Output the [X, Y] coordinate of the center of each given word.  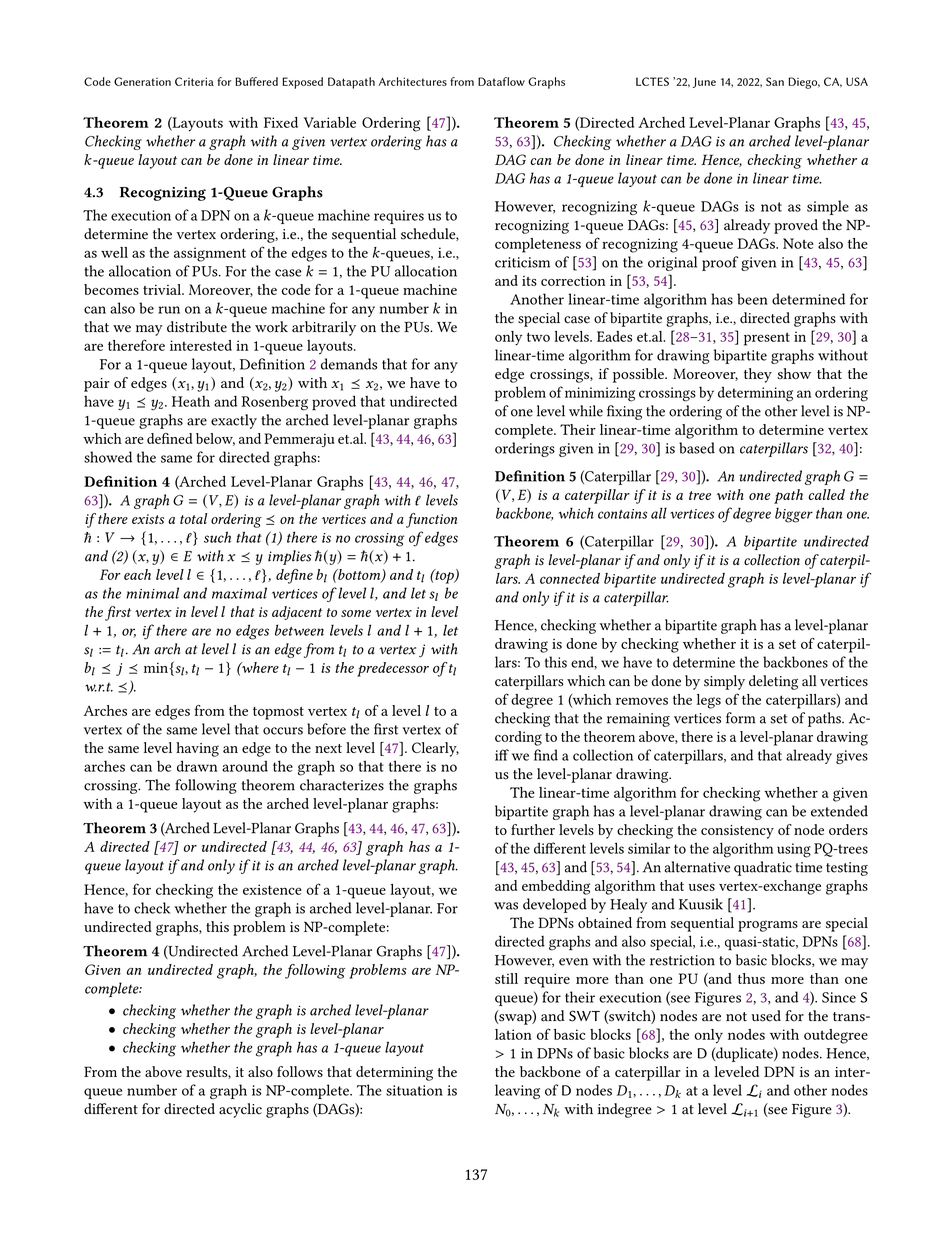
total [193, 518]
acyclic [240, 1110]
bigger [794, 515]
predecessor [393, 669]
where [259, 667]
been [752, 299]
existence [272, 889]
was [506, 906]
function [431, 520]
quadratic [763, 868]
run [169, 310]
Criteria [194, 81]
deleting [773, 682]
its [529, 281]
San [775, 81]
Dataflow [501, 81]
